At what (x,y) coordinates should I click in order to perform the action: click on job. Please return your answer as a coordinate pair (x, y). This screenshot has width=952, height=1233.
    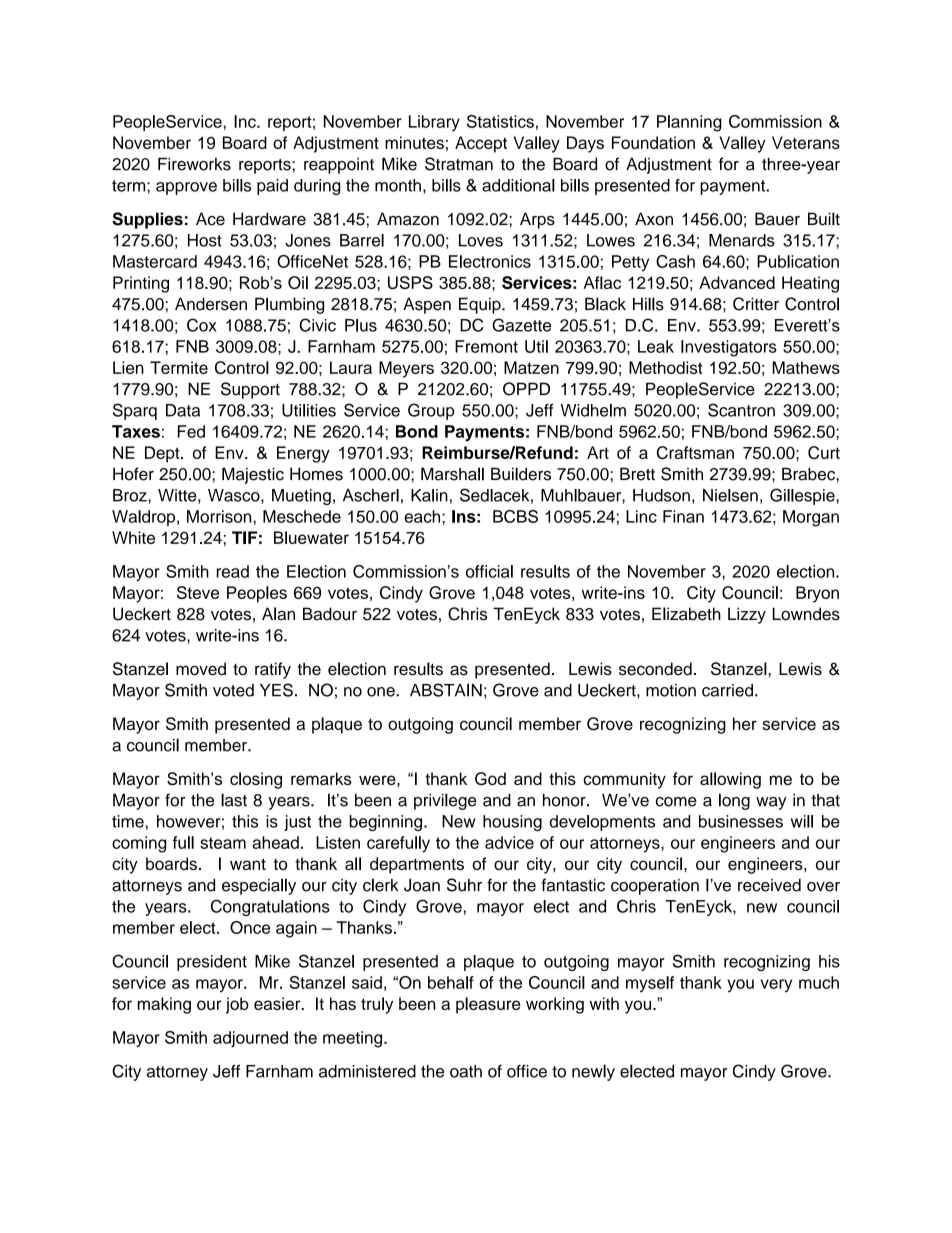
    Looking at the image, I should click on (237, 1005).
